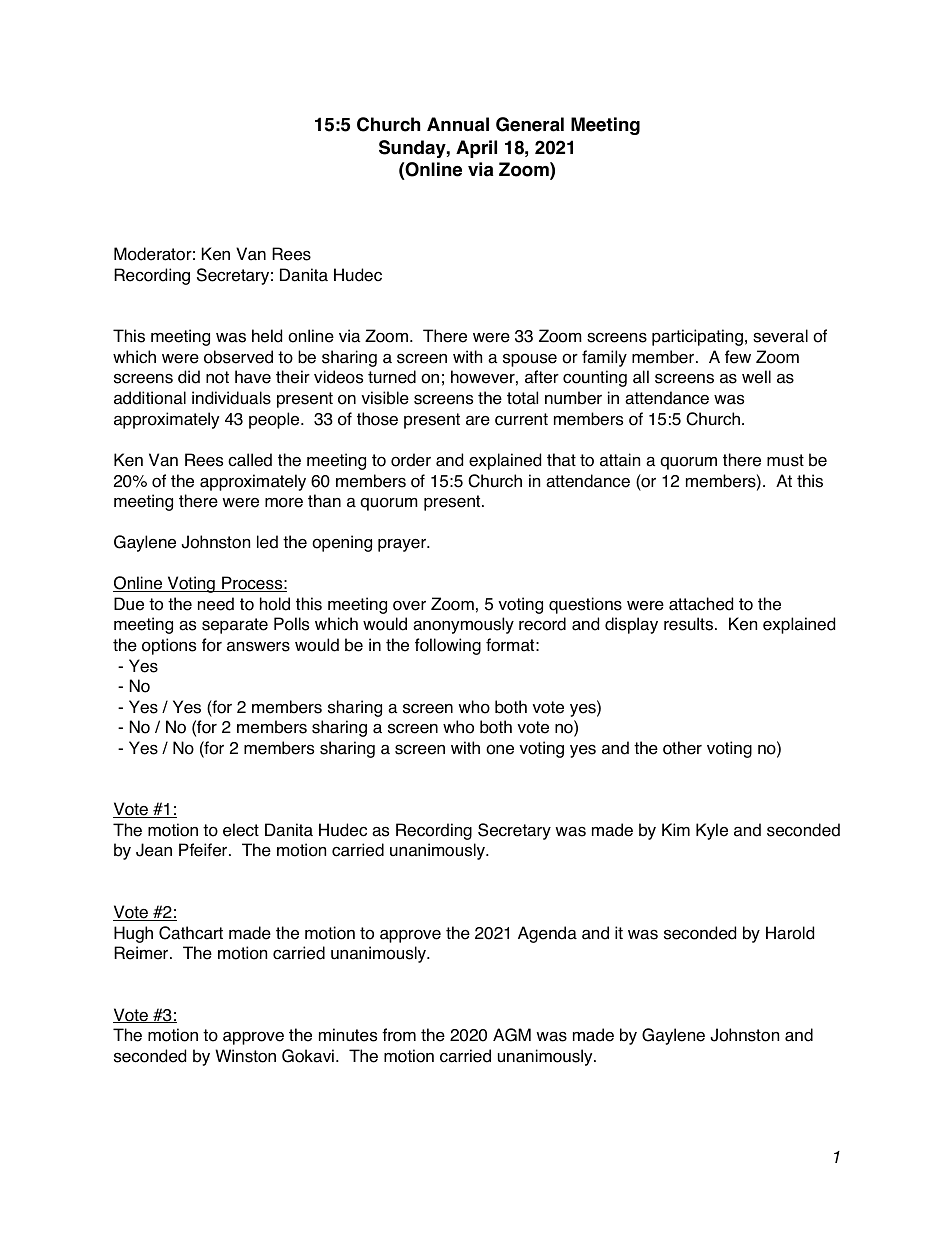 This screenshot has width=952, height=1233. What do you see at coordinates (458, 124) in the screenshot?
I see `Annual` at bounding box center [458, 124].
